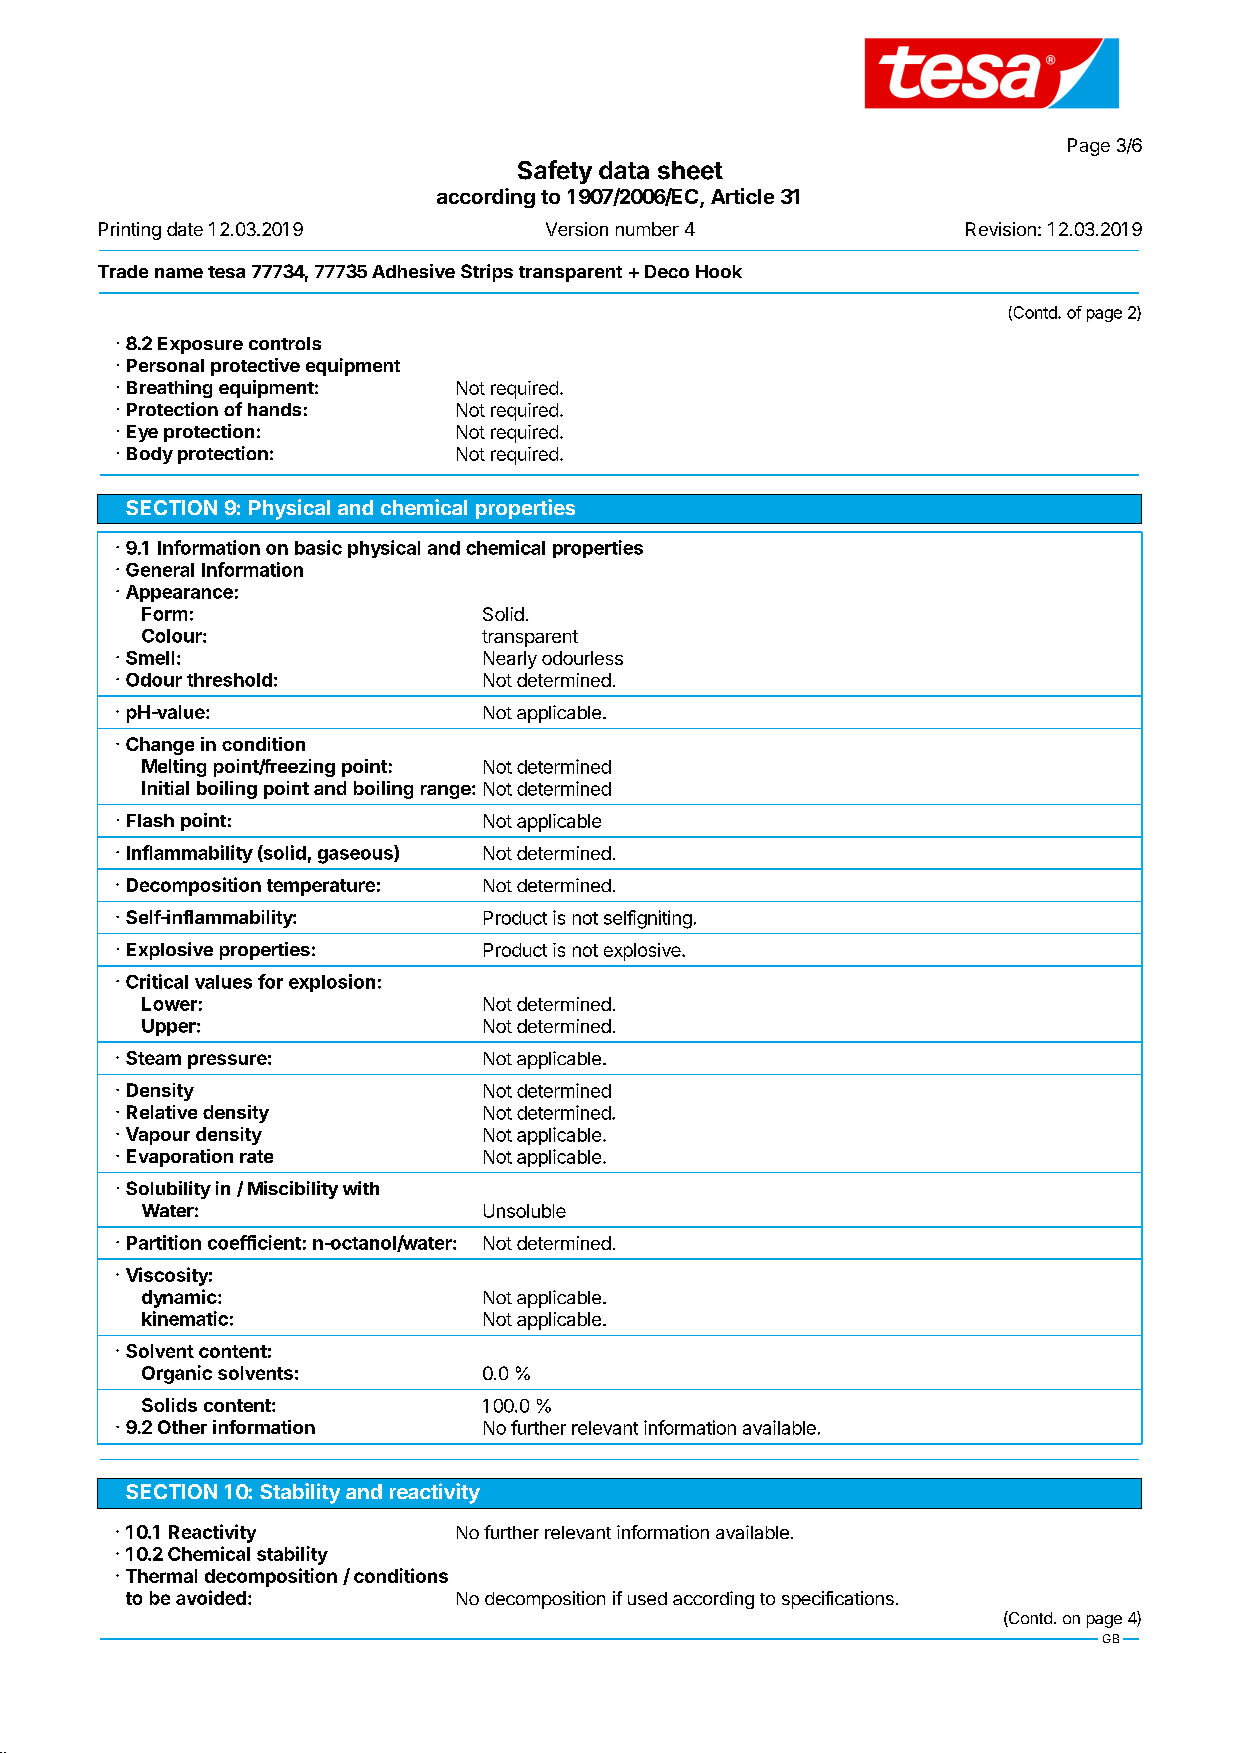 The width and height of the image is (1239, 1754). I want to click on date, so click(185, 229).
